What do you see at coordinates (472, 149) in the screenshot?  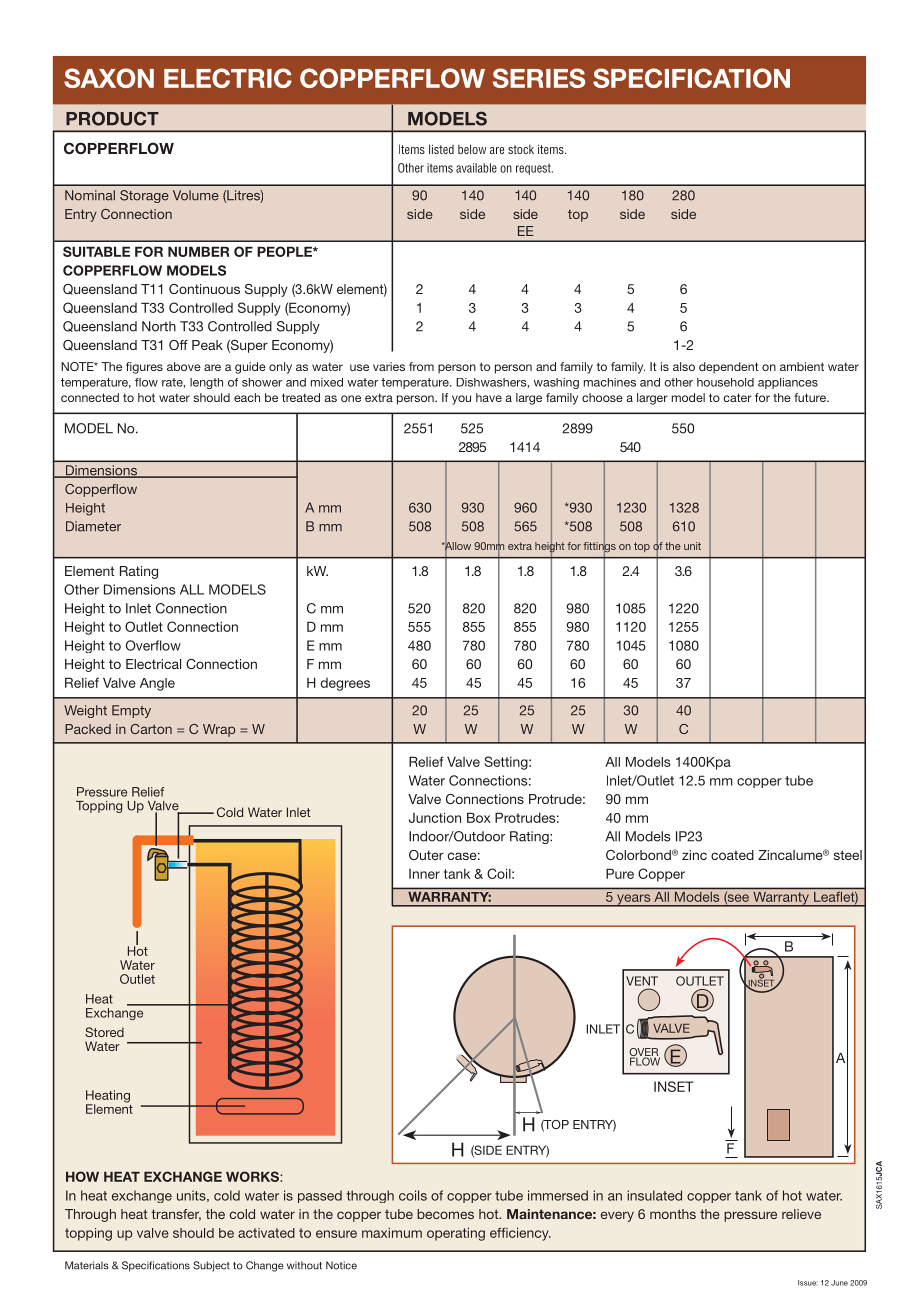 I see `below` at bounding box center [472, 149].
